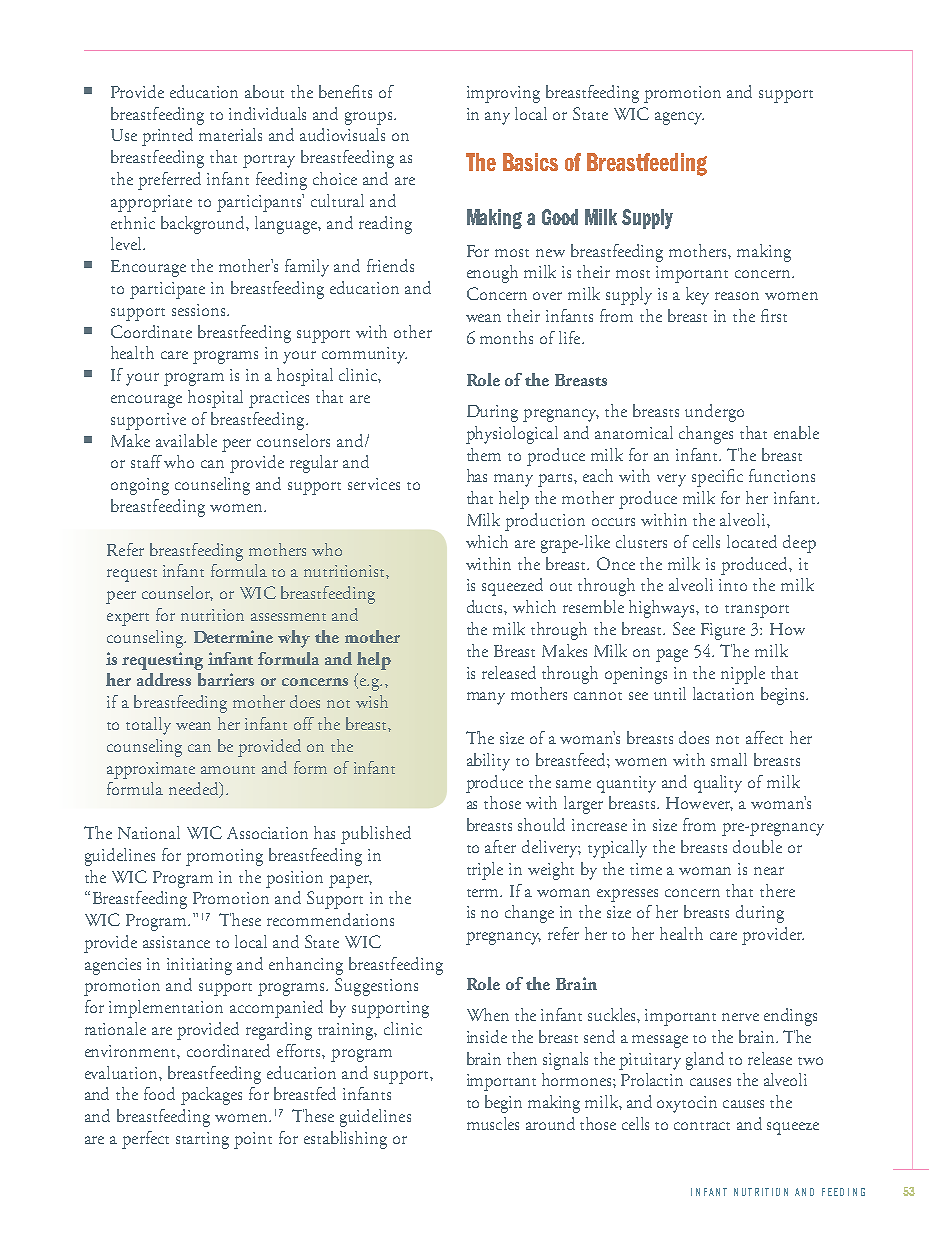 This image has height=1233, width=952. Describe the element at coordinates (167, 137) in the image. I see `printed` at that location.
